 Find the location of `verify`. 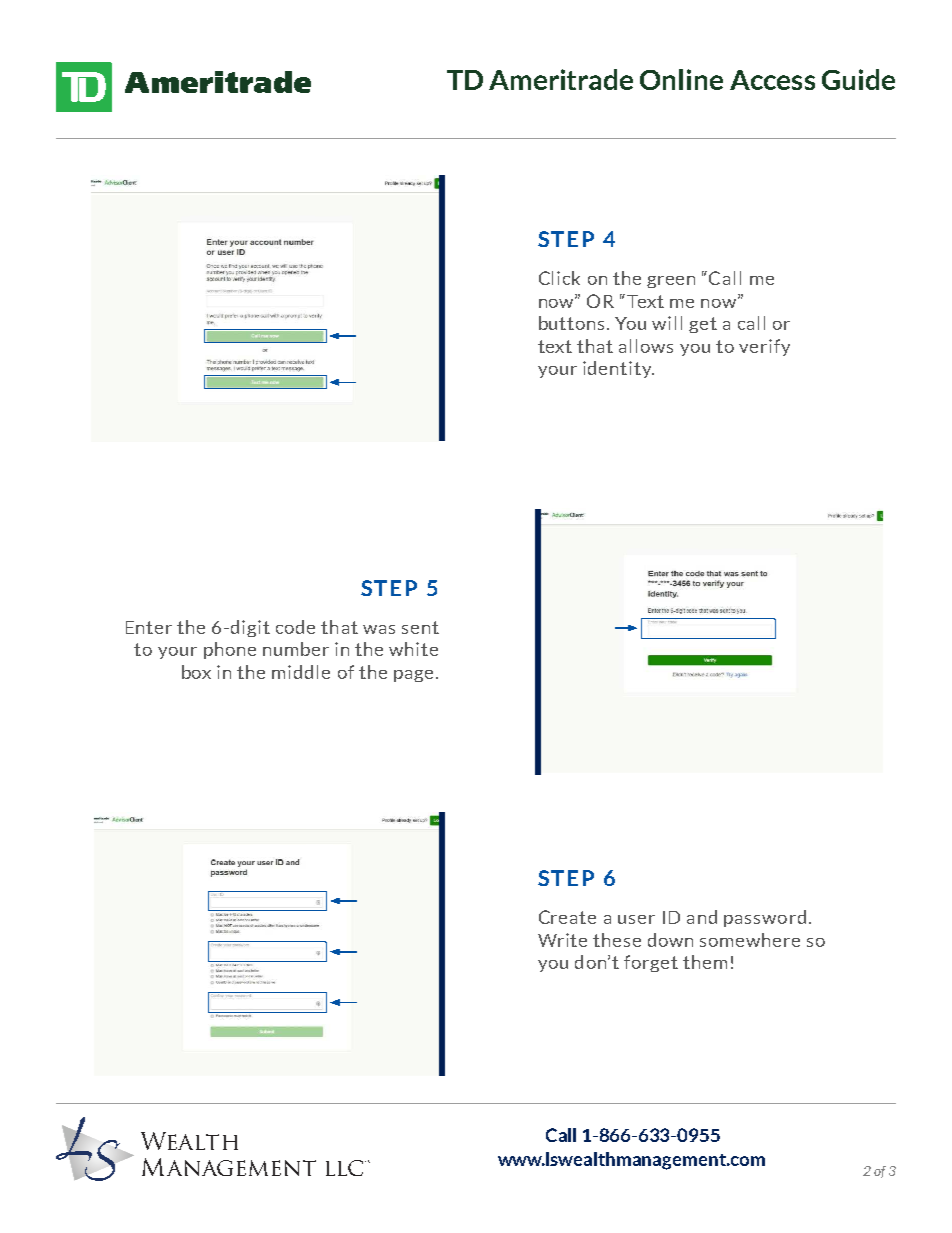

verify is located at coordinates (764, 347).
